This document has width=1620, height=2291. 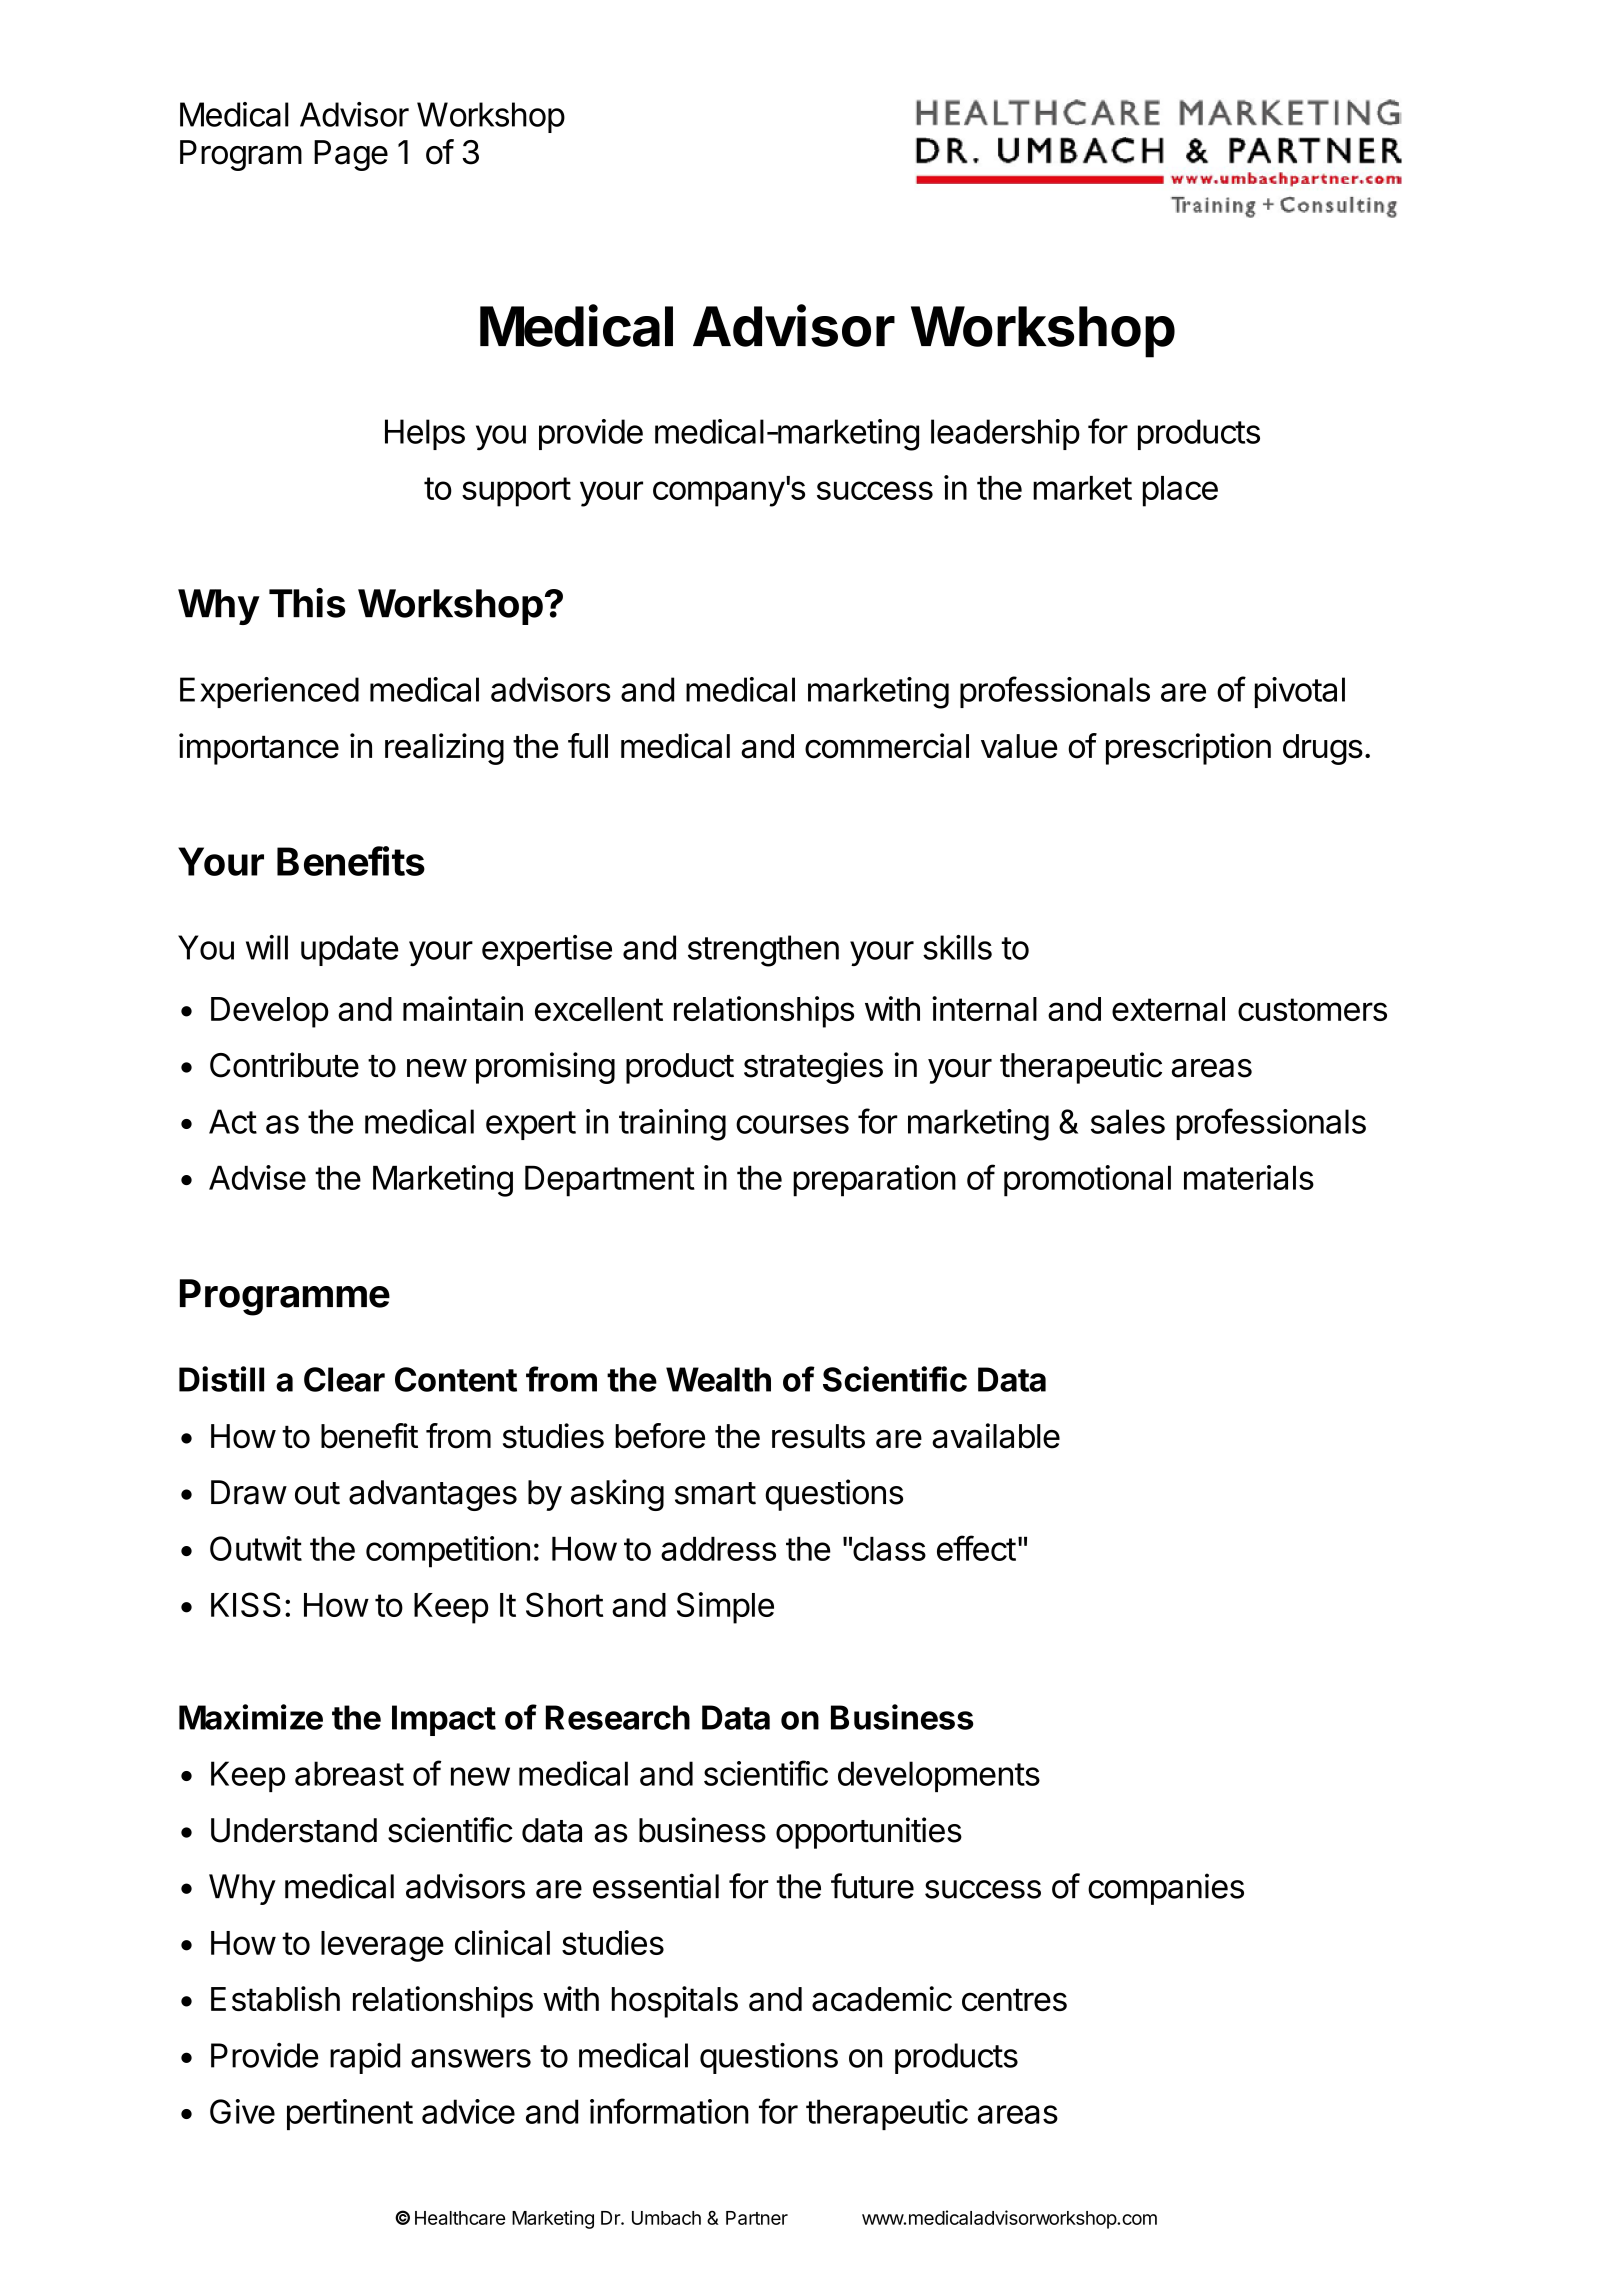 What do you see at coordinates (1188, 749) in the document?
I see `prescription` at bounding box center [1188, 749].
